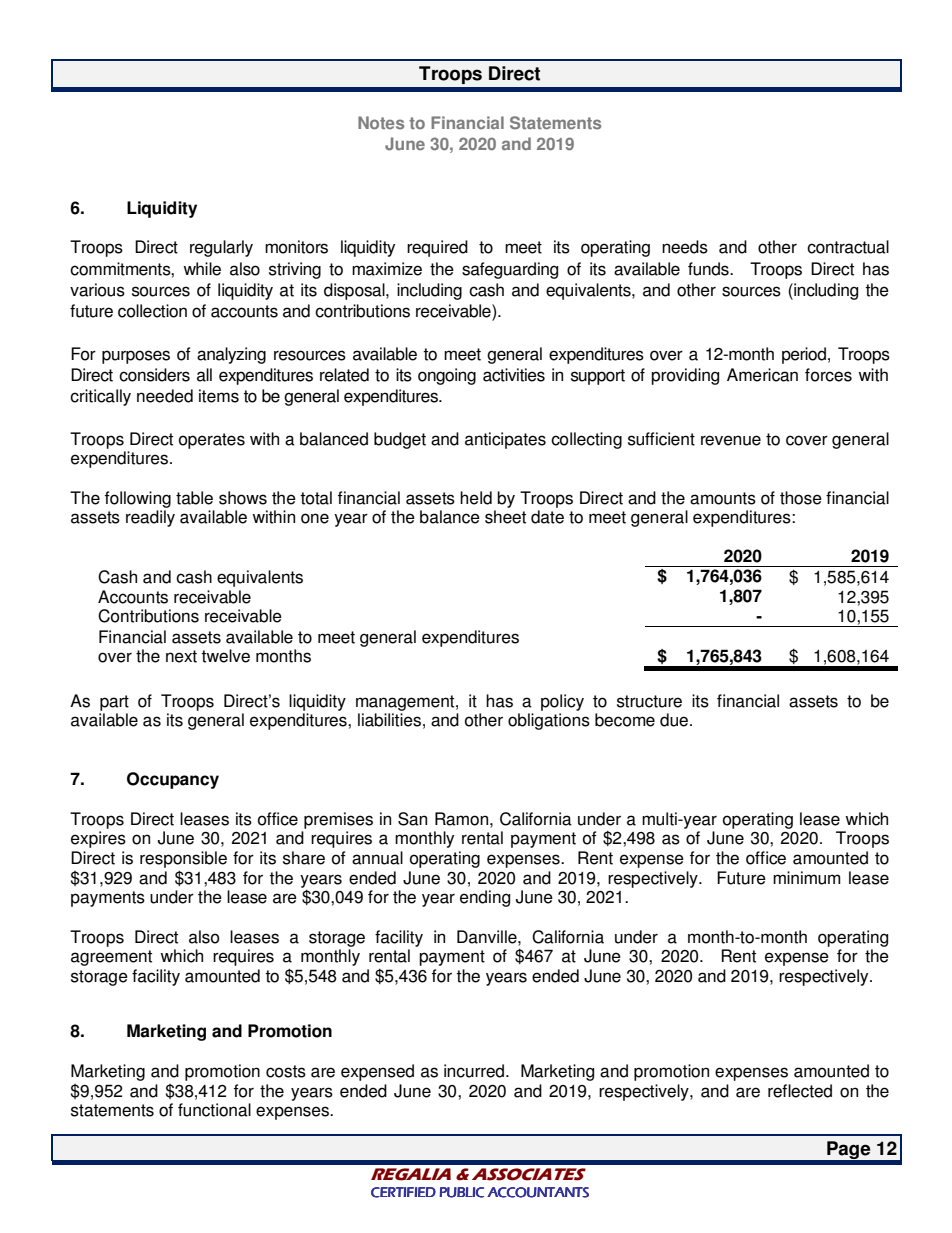 The width and height of the document is (952, 1233). Describe the element at coordinates (447, 376) in the document. I see `ongoing` at that location.
